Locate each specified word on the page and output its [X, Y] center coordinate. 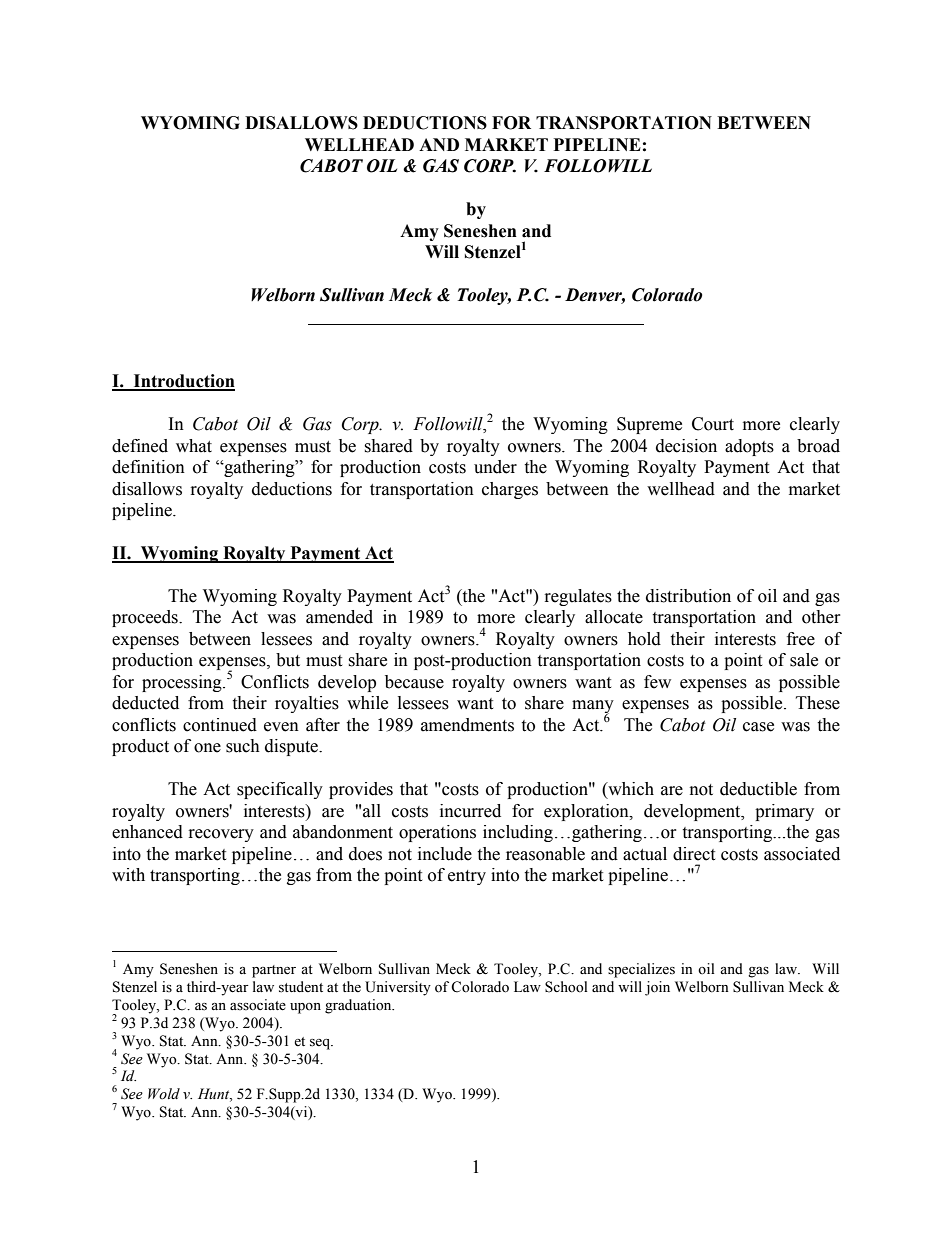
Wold [164, 1093]
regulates [578, 597]
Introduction [183, 382]
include [445, 854]
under [495, 467]
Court [713, 424]
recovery [221, 835]
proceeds [146, 618]
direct [694, 854]
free [801, 639]
